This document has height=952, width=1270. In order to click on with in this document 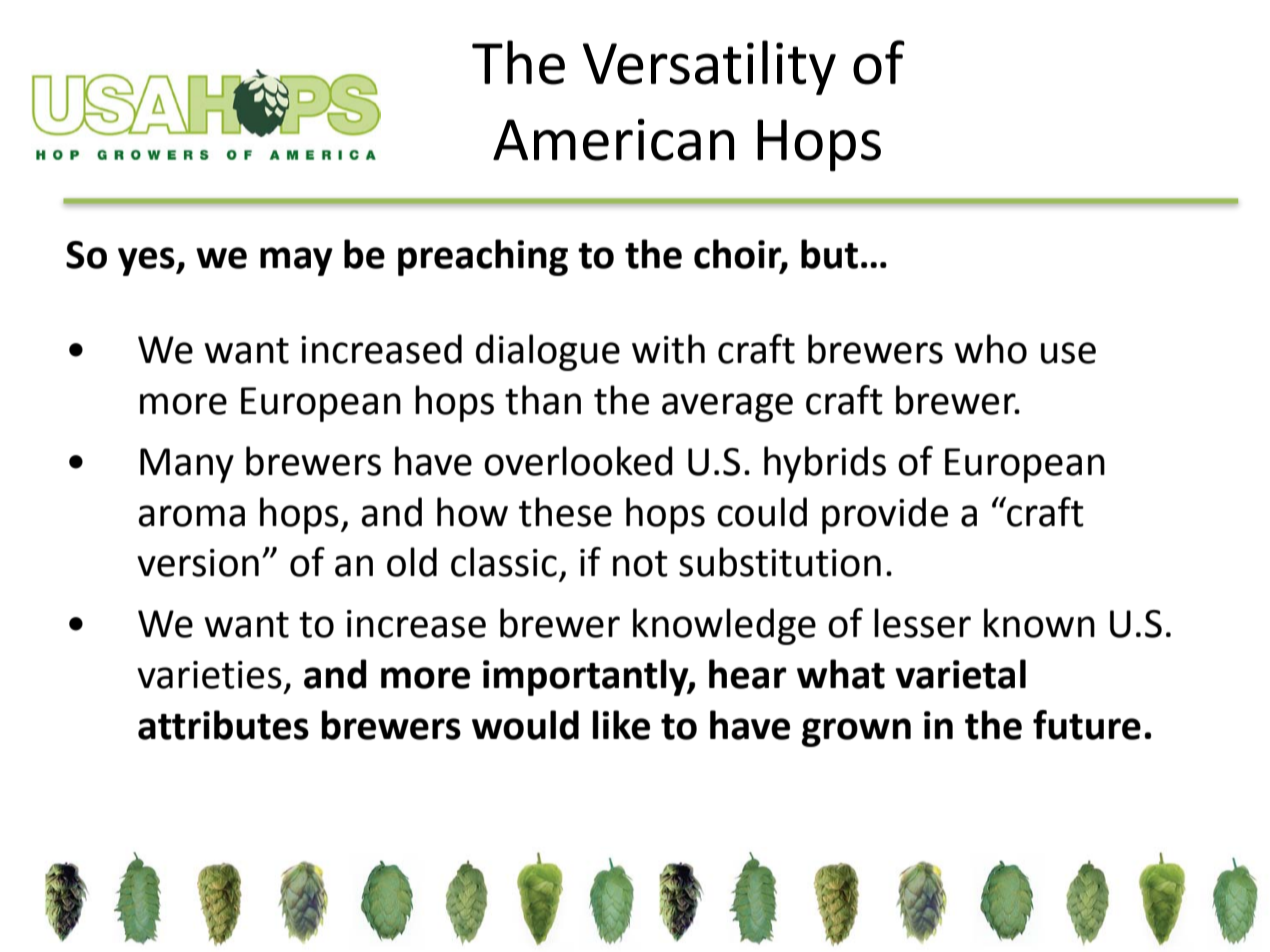, I will do `click(668, 349)`.
